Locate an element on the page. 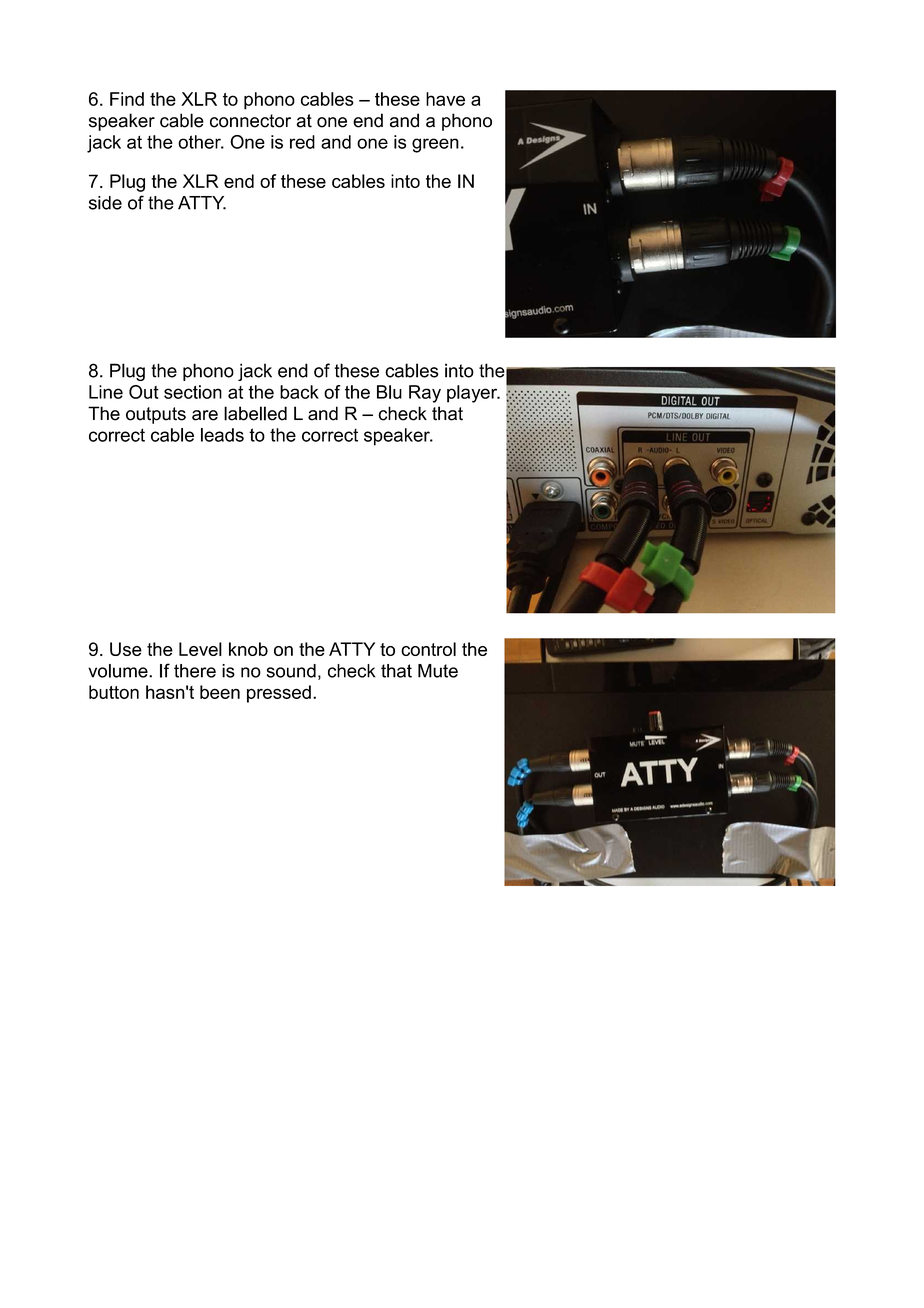  leads is located at coordinates (222, 435).
